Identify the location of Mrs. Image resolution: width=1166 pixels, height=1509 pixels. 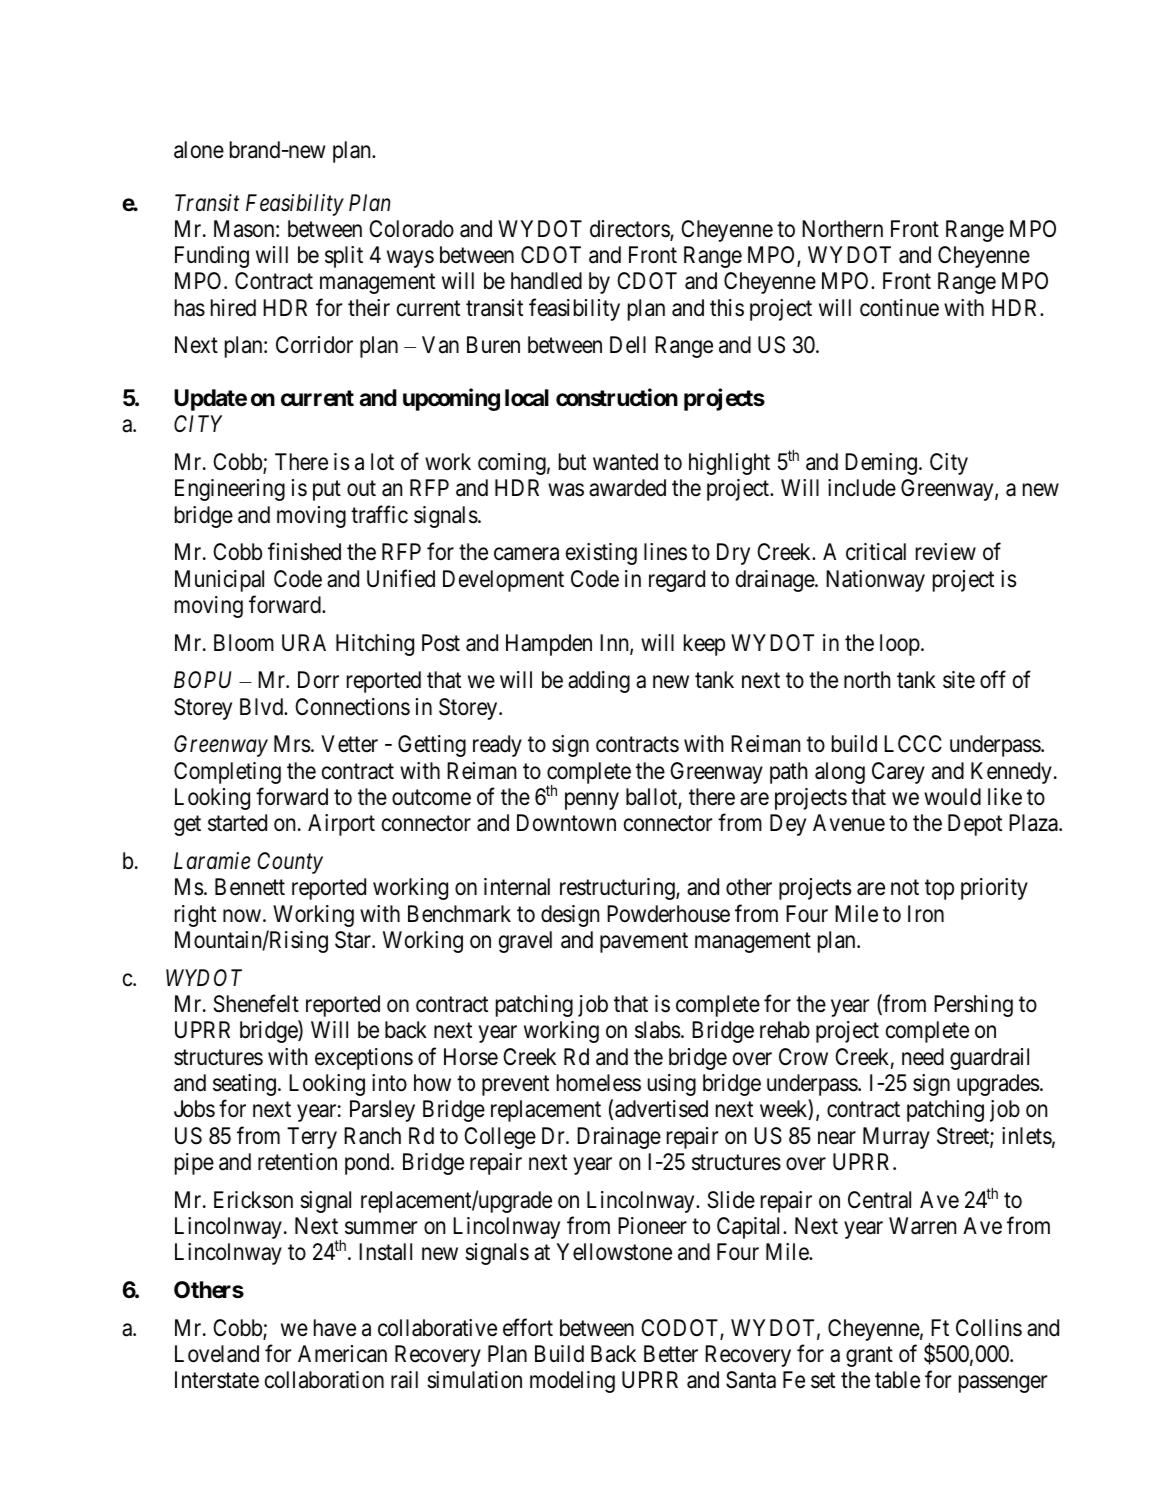
(292, 744).
